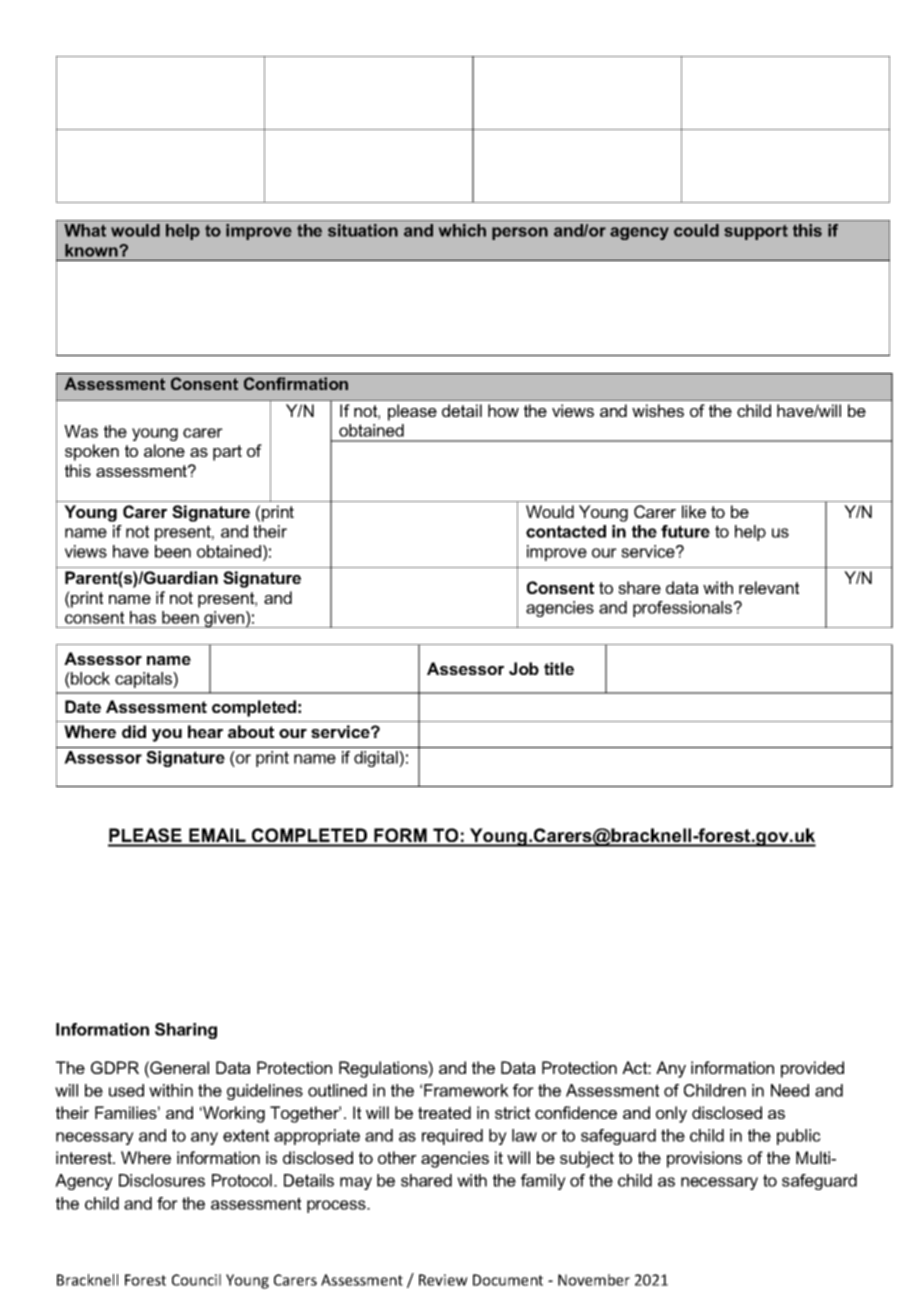  I want to click on like, so click(694, 511).
